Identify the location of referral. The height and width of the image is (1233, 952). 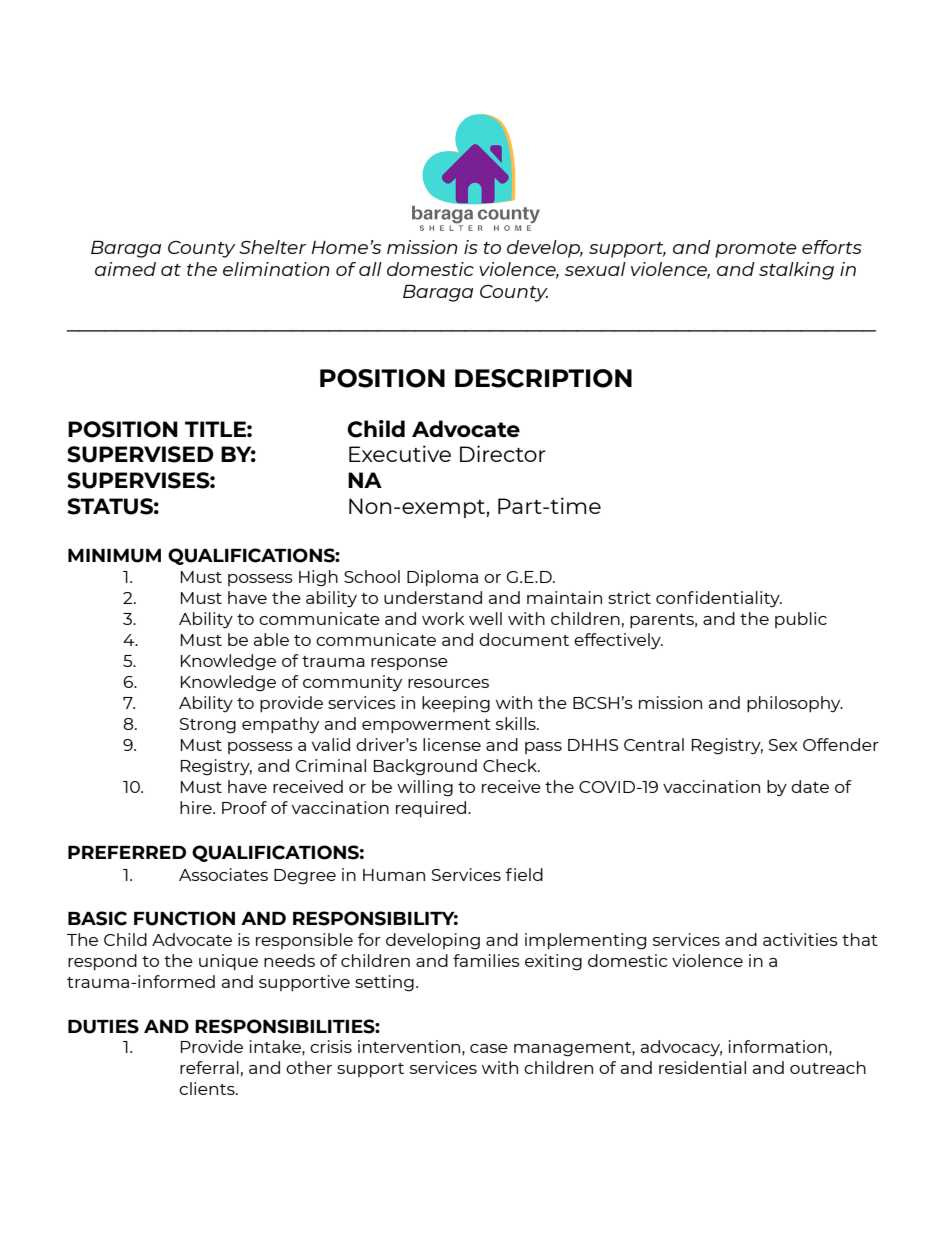
(209, 1067).
